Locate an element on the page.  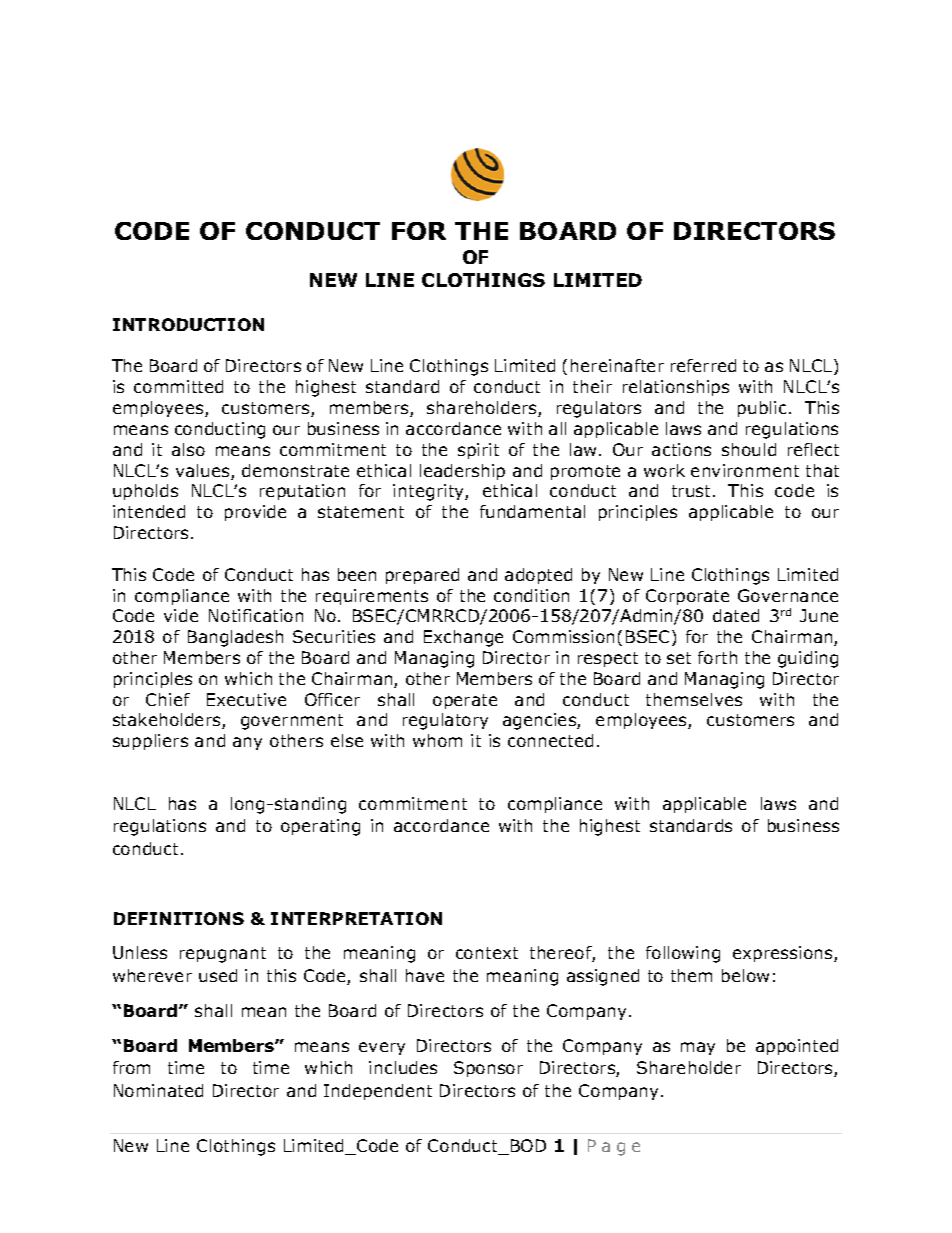
fundamental is located at coordinates (532, 511).
